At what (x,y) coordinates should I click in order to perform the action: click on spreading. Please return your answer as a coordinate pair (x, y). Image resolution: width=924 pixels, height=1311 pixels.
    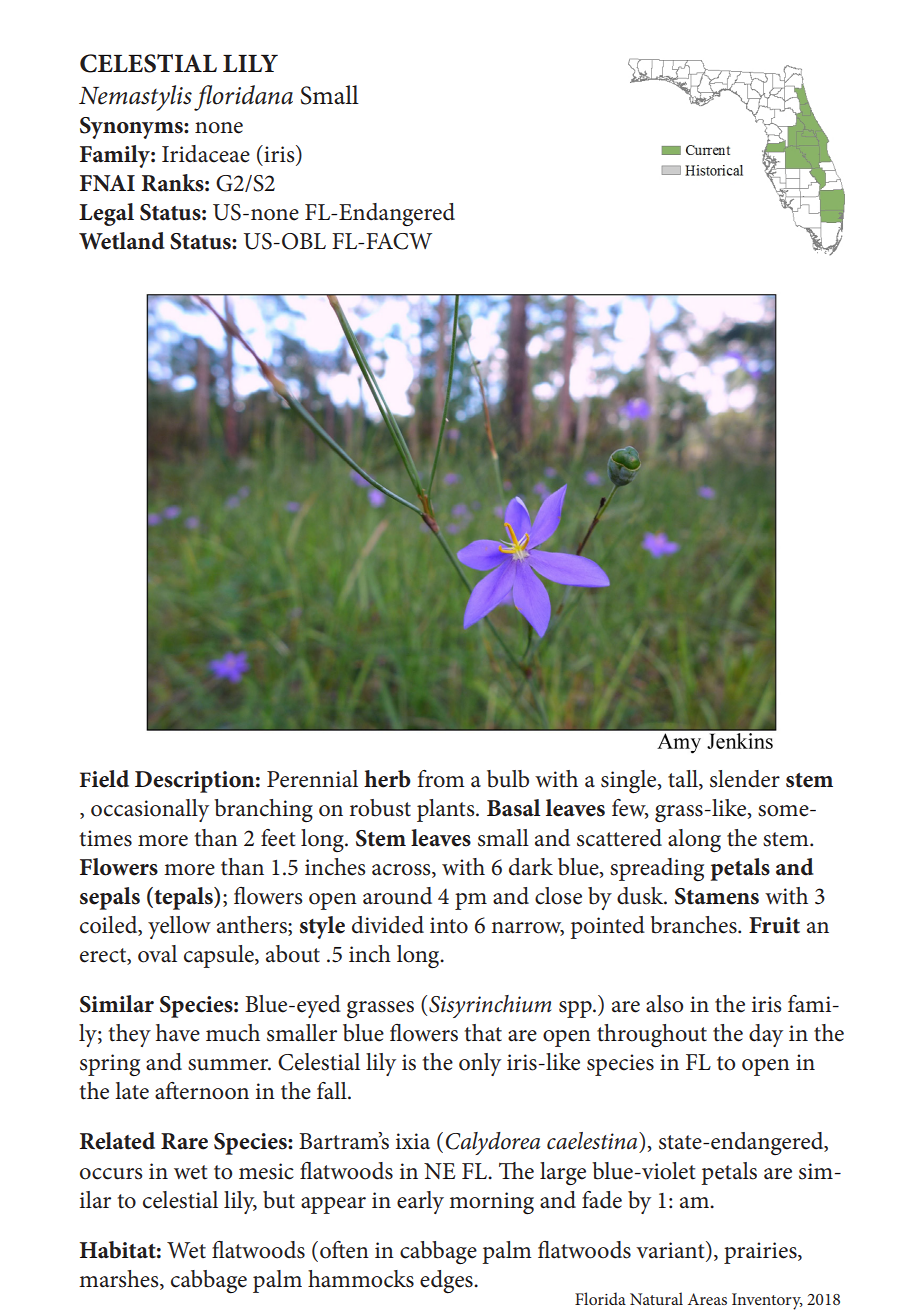
    Looking at the image, I should click on (657, 870).
